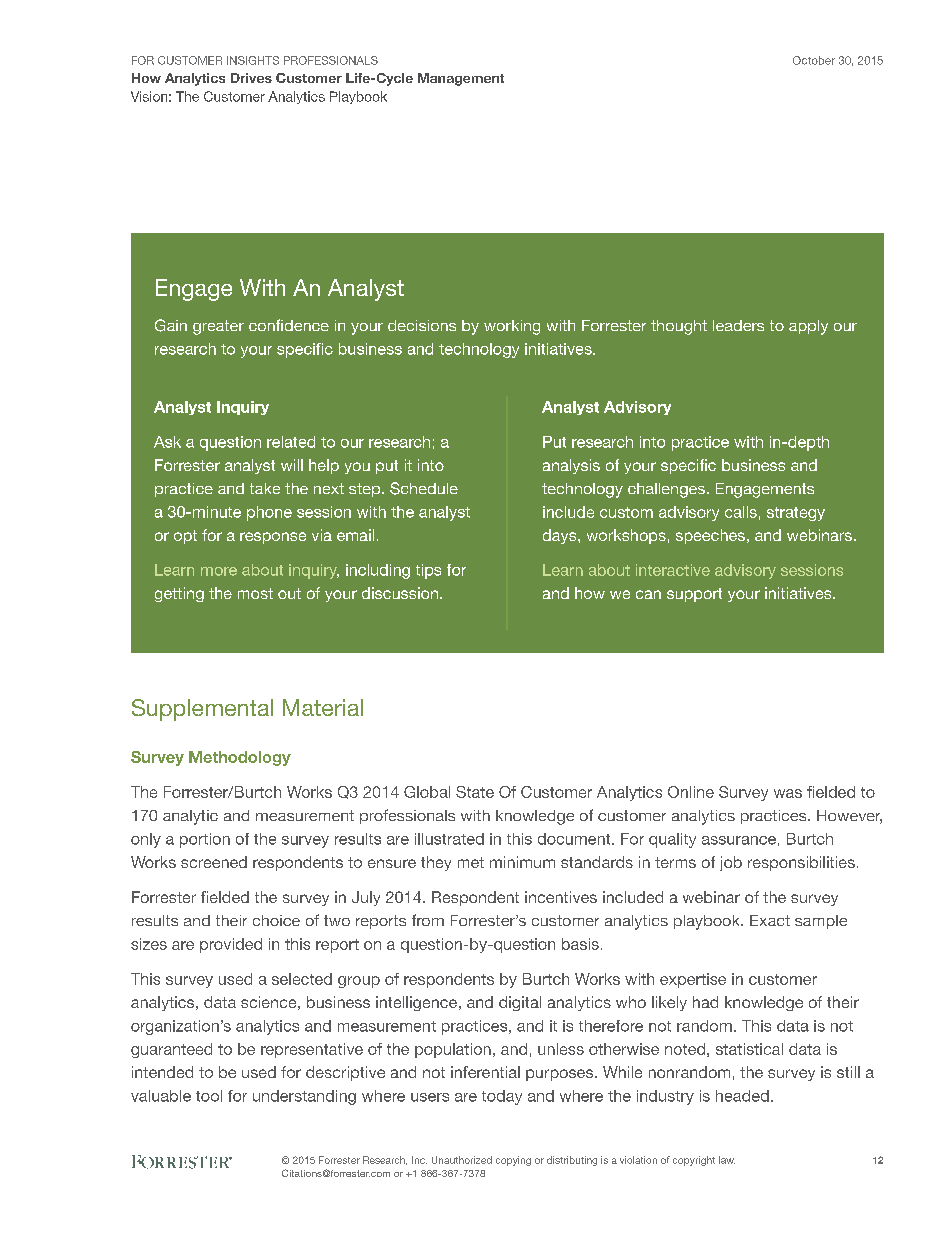 This page has height=1233, width=952. I want to click on Drives, so click(251, 78).
